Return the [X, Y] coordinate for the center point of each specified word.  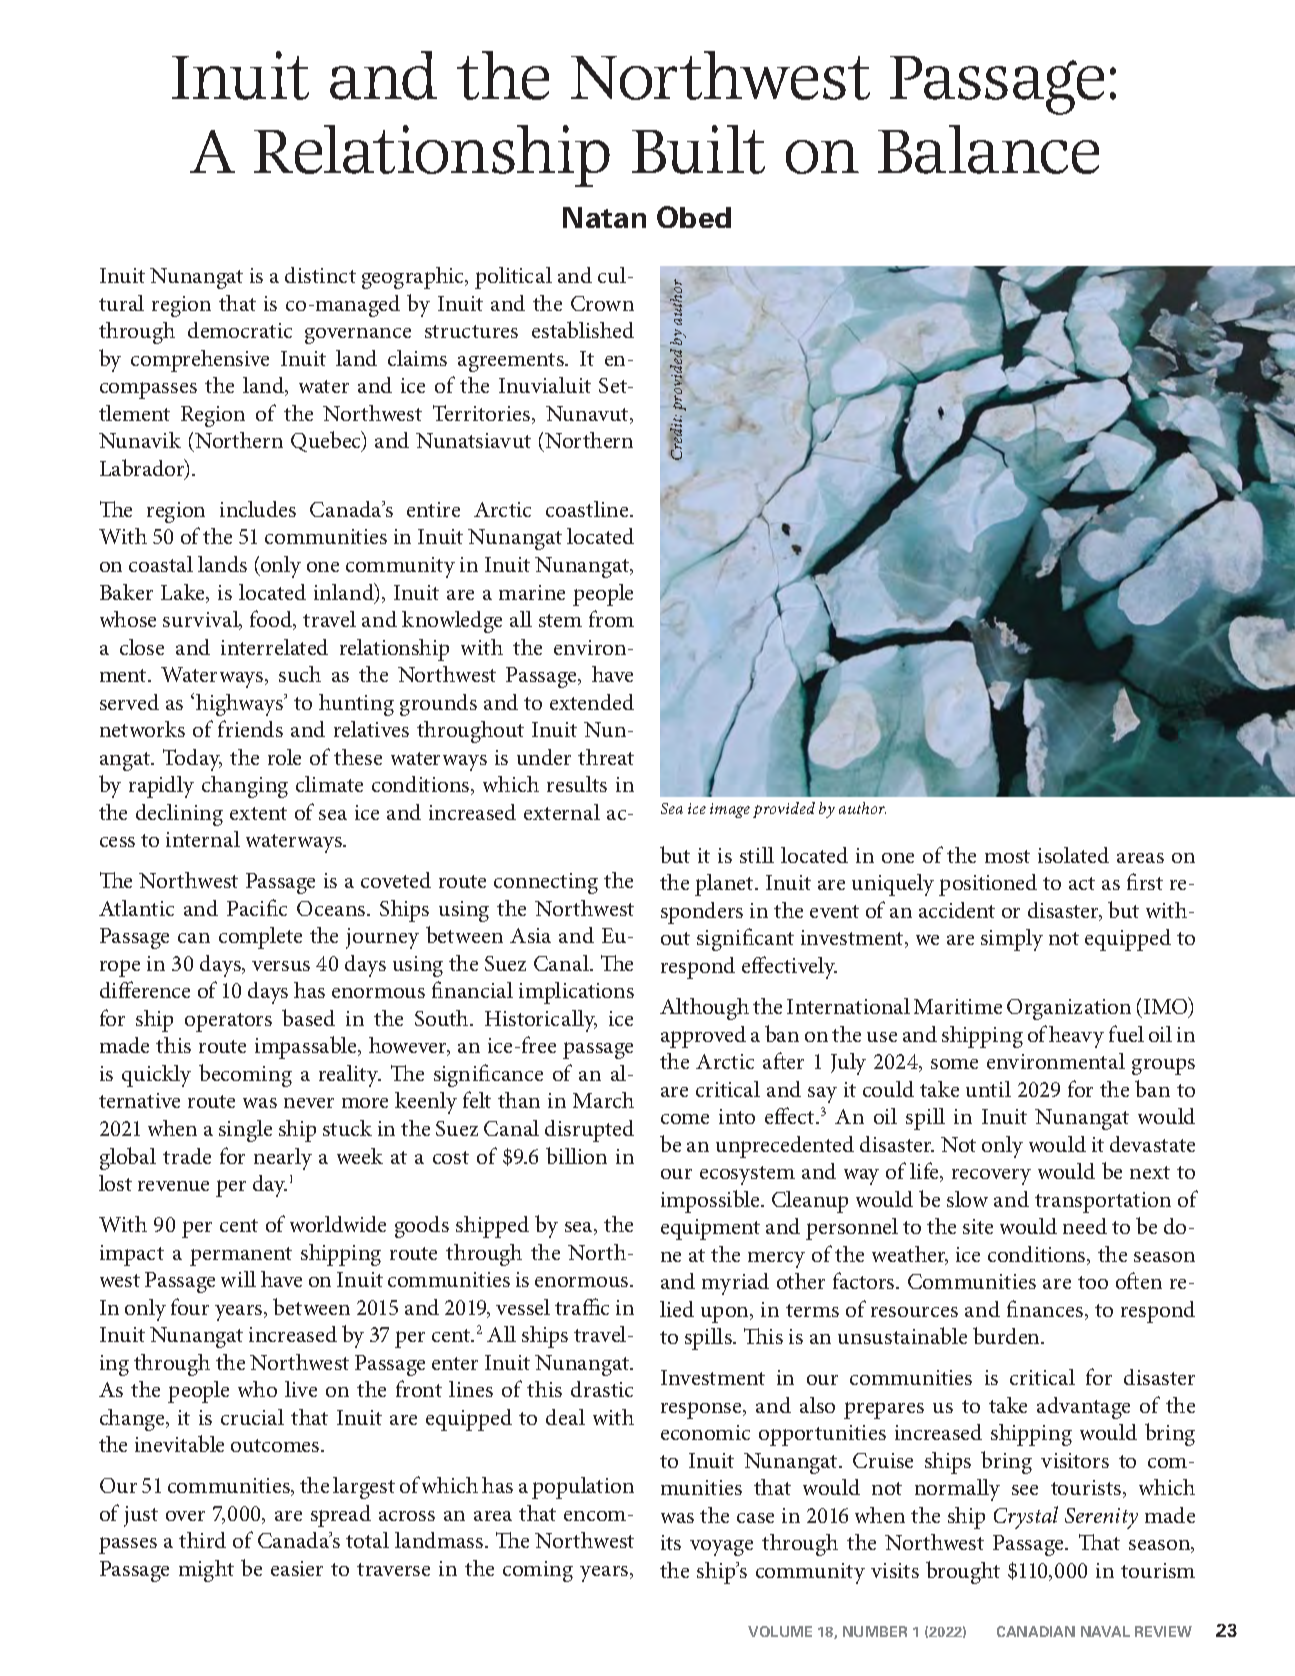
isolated [1073, 855]
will [238, 1279]
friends [250, 728]
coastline [588, 509]
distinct [320, 275]
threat [606, 757]
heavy [1076, 1037]
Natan [604, 217]
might [206, 1571]
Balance [988, 149]
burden [1008, 1335]
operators [228, 1022]
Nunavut [588, 415]
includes [258, 509]
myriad [735, 1284]
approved [703, 1037]
